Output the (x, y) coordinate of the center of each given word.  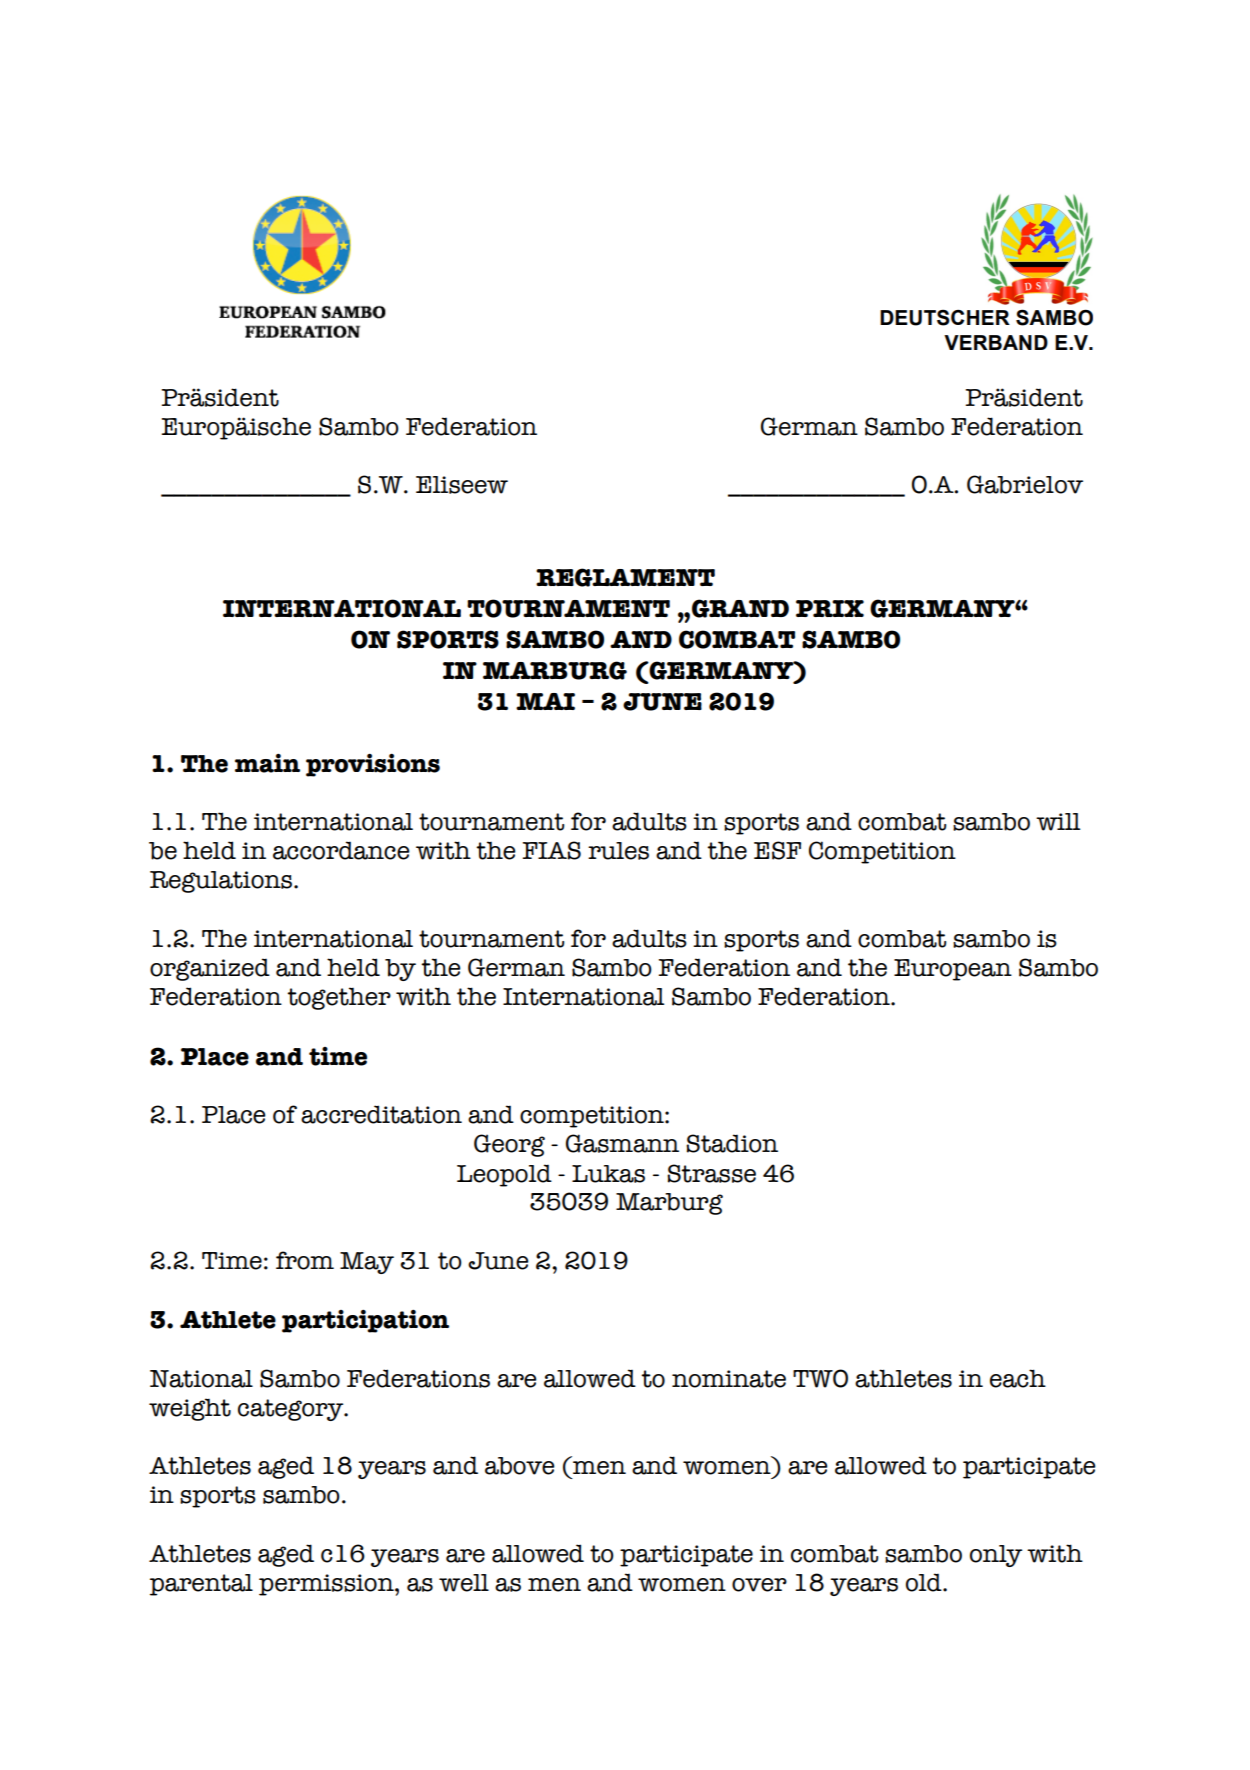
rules (618, 851)
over (759, 1585)
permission (327, 1585)
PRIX (830, 608)
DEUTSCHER (945, 318)
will (1058, 822)
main (267, 763)
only (996, 1556)
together (339, 998)
